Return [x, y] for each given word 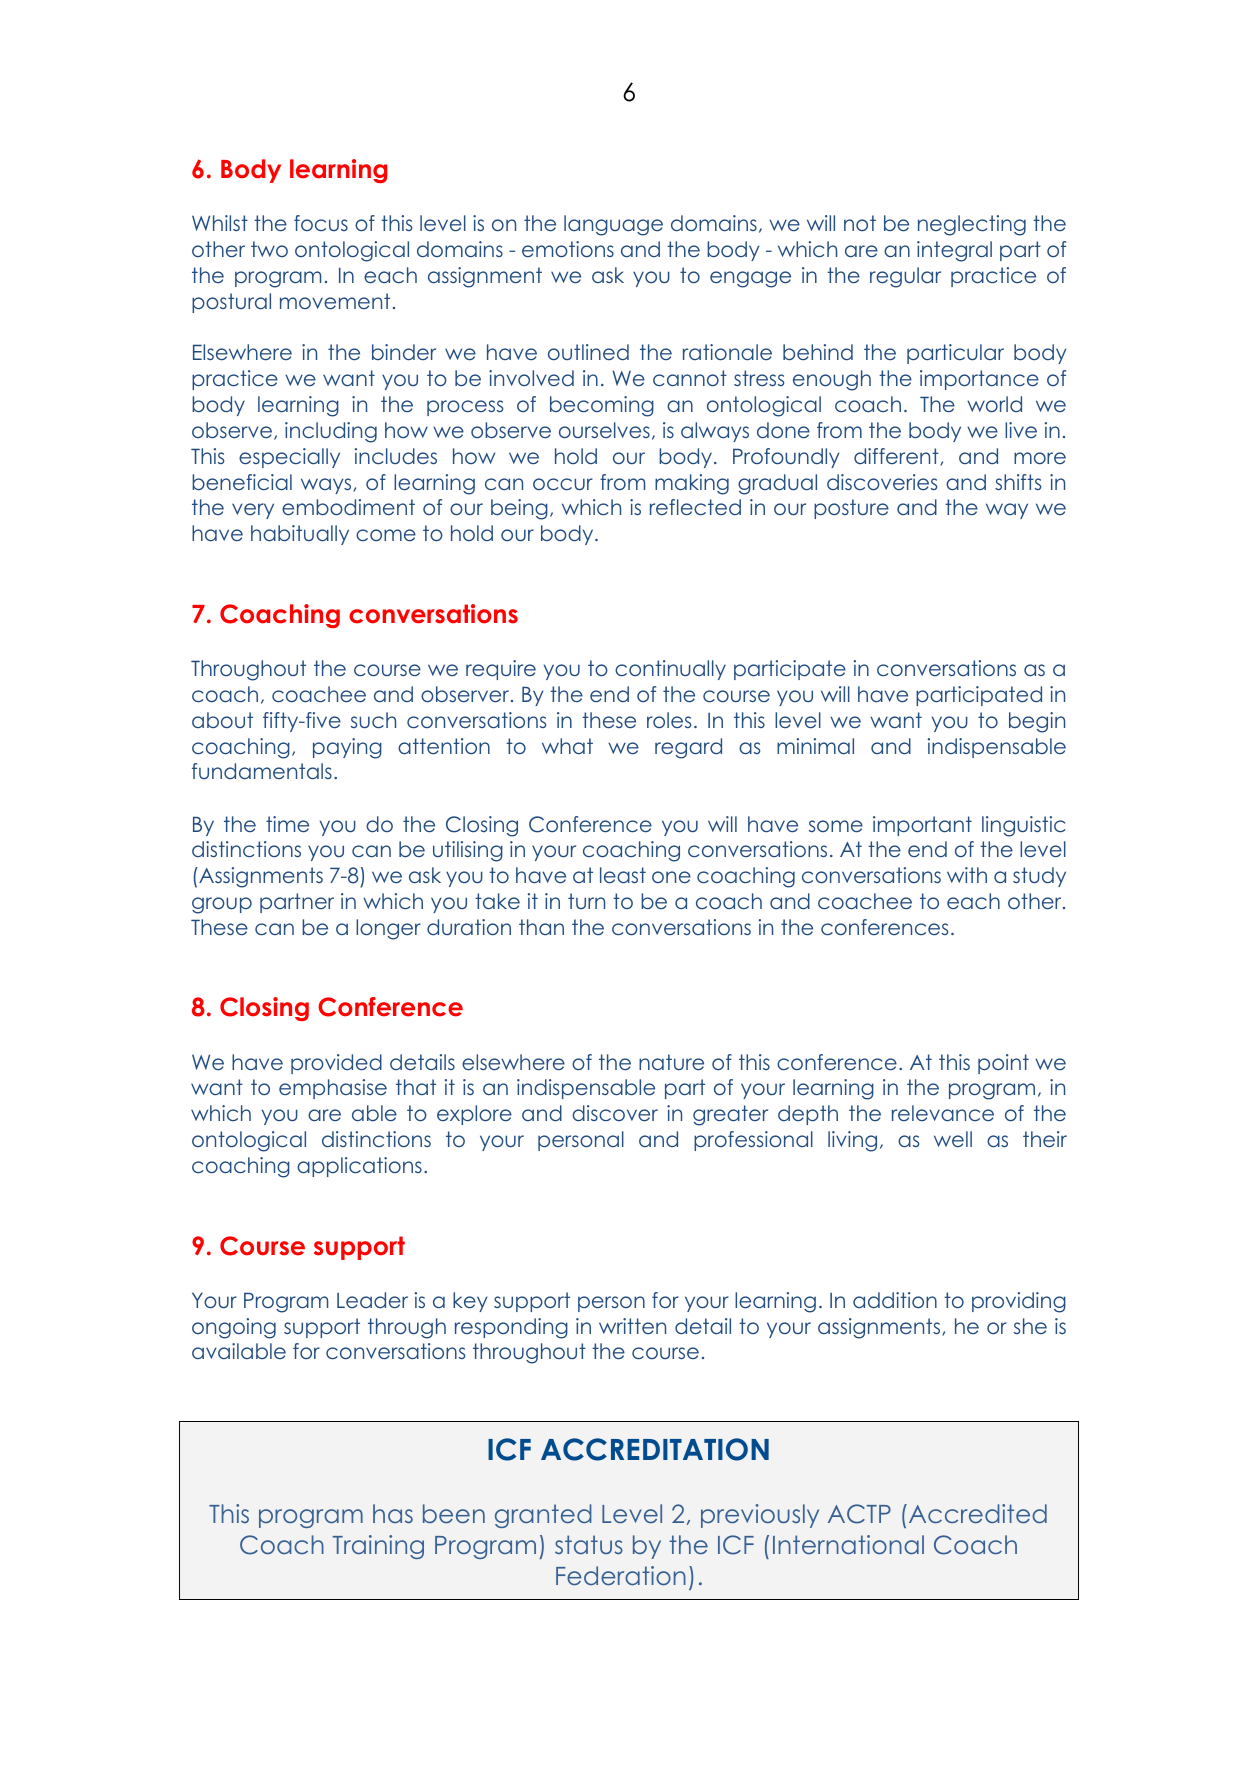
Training [378, 1547]
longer [388, 929]
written [632, 1326]
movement [335, 301]
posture [851, 509]
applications [359, 1167]
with [967, 875]
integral [954, 251]
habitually [300, 535]
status [589, 1544]
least [623, 875]
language [613, 225]
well [953, 1139]
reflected [695, 507]
